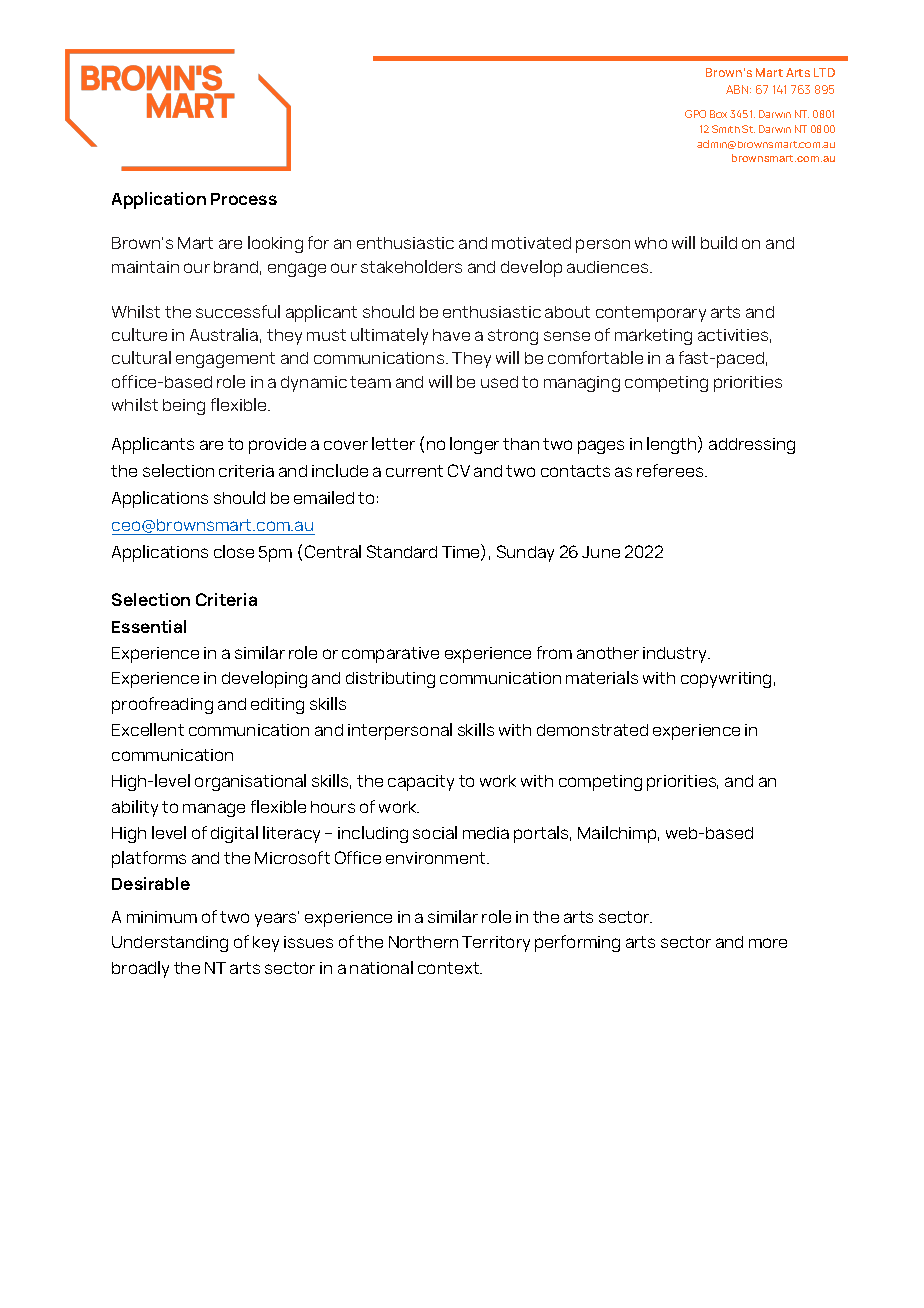 Image resolution: width=924 pixels, height=1308 pixels. I want to click on Understanding, so click(170, 944).
